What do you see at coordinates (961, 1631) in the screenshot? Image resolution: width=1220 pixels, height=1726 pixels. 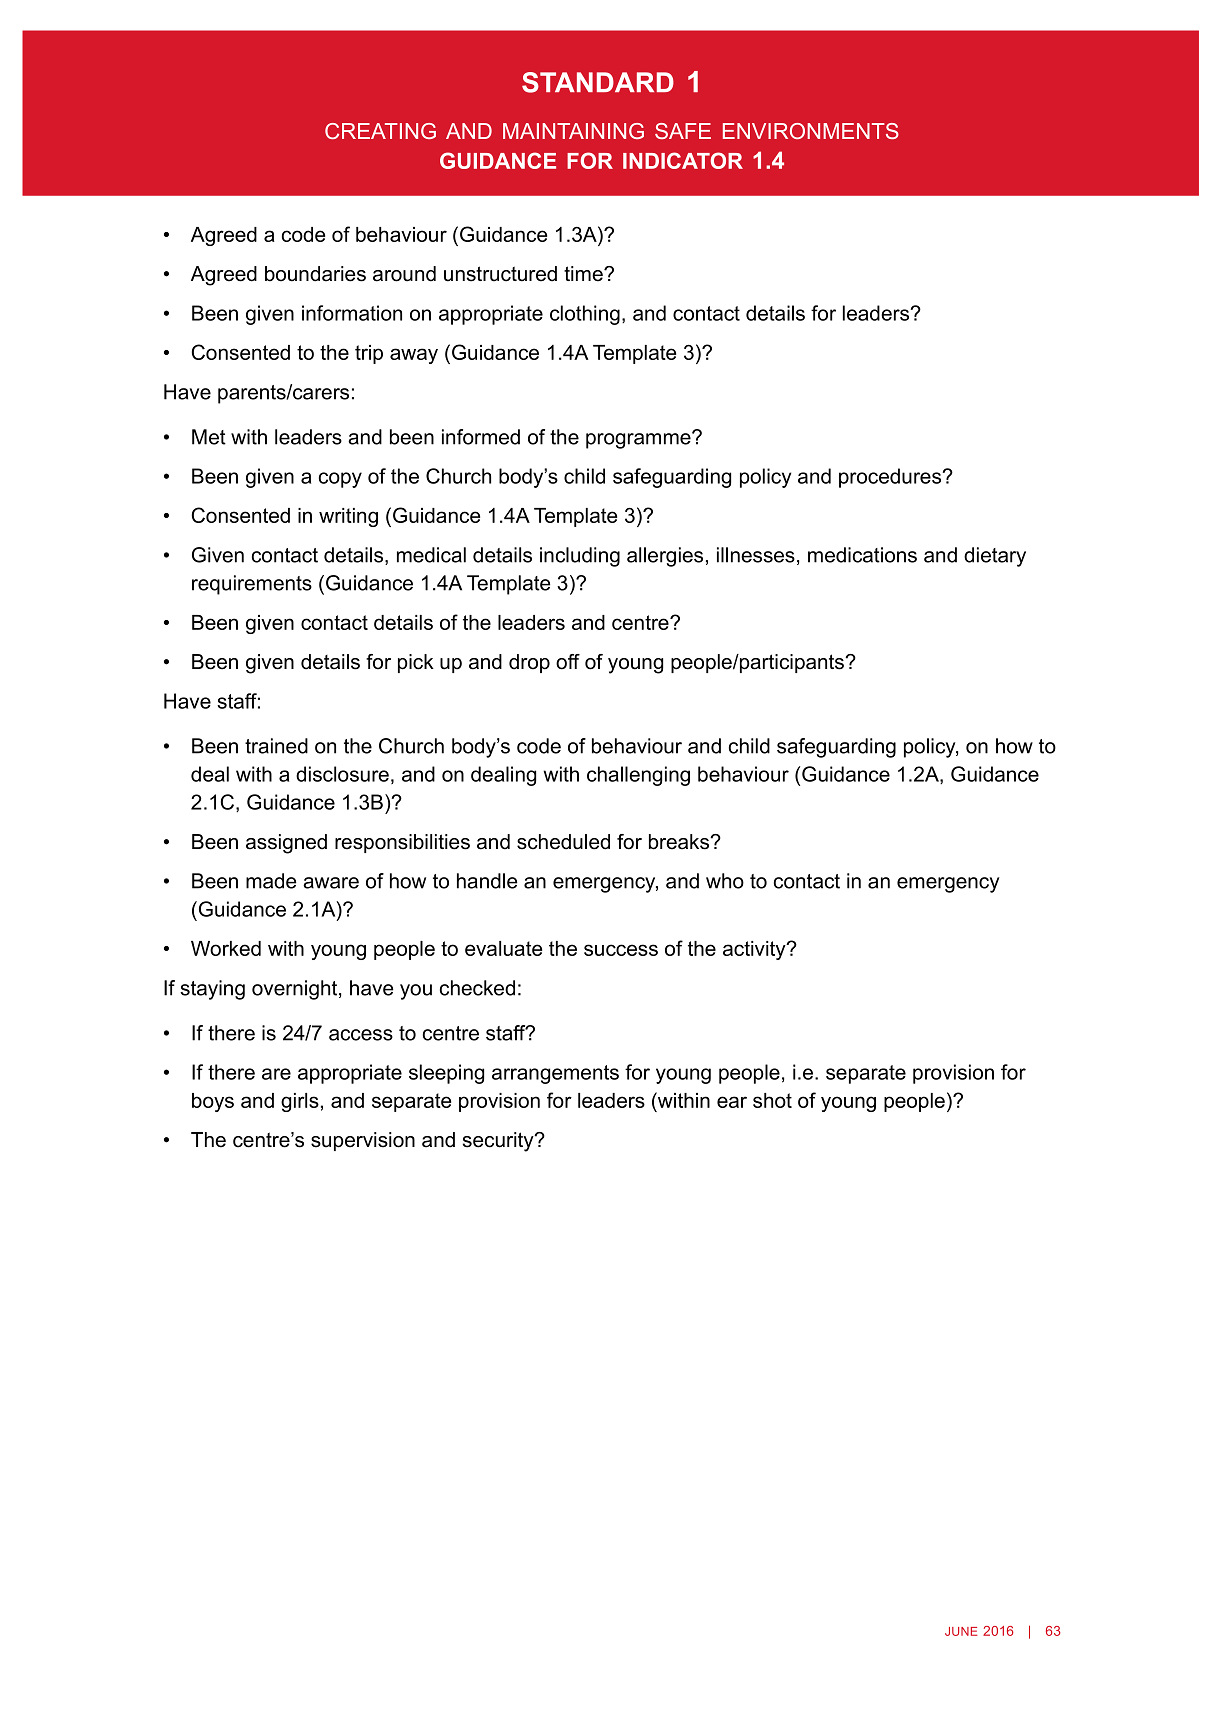 I see `june` at bounding box center [961, 1631].
